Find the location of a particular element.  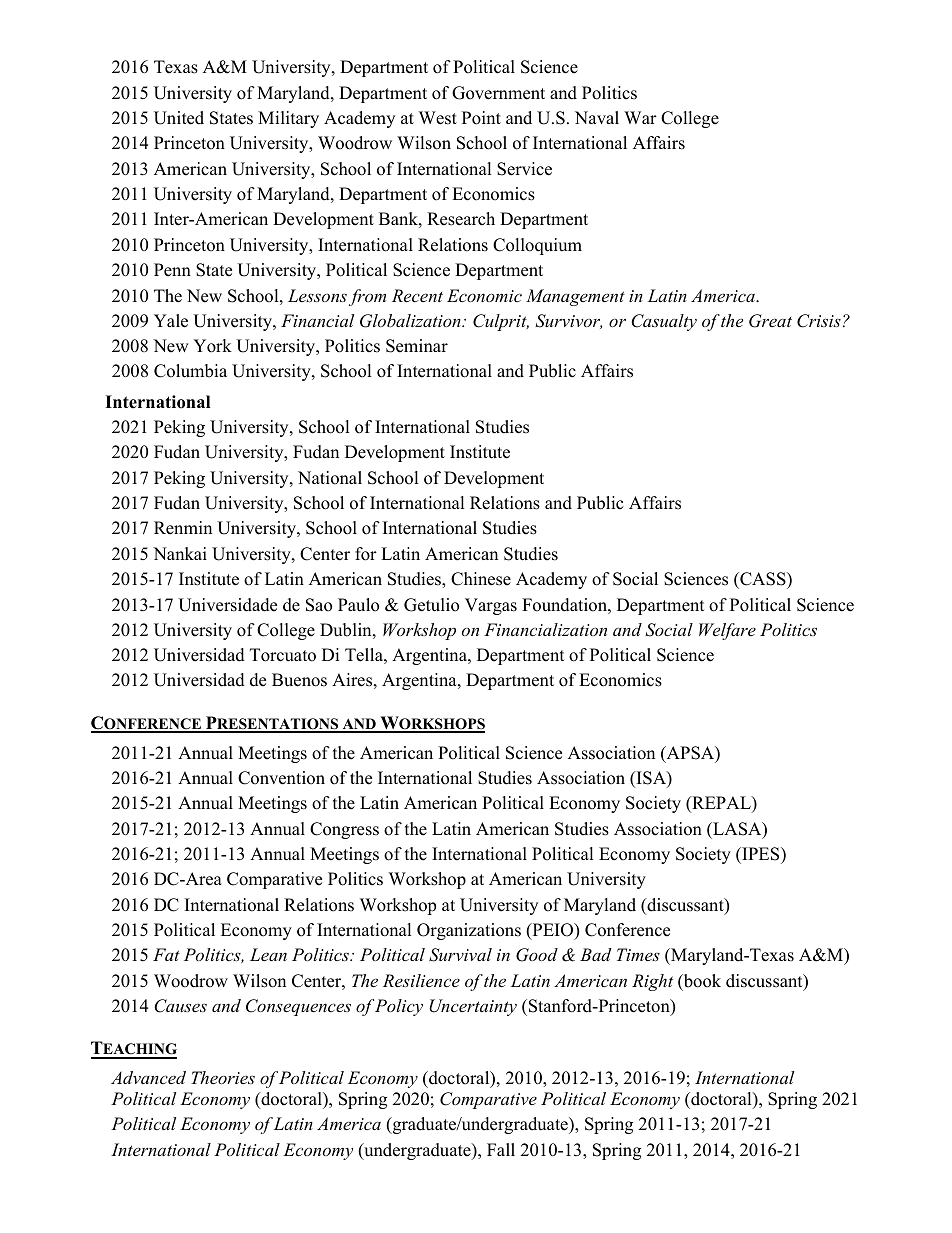

Sao is located at coordinates (319, 605).
